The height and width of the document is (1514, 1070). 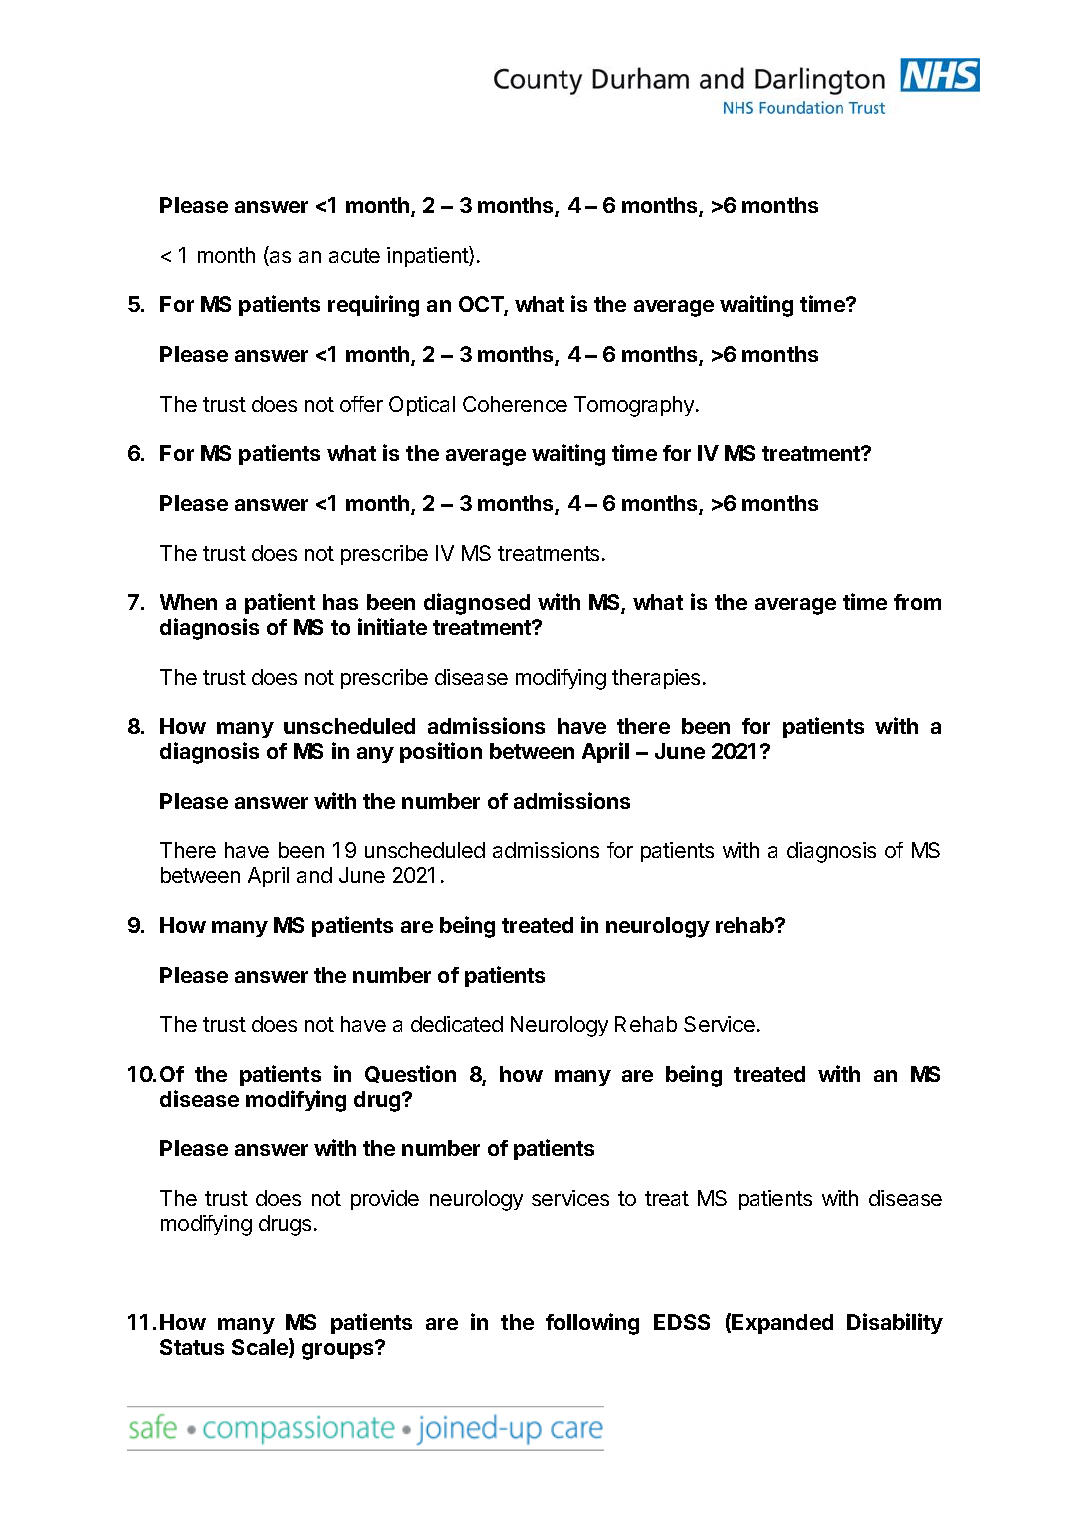 What do you see at coordinates (592, 1324) in the document?
I see `following` at bounding box center [592, 1324].
